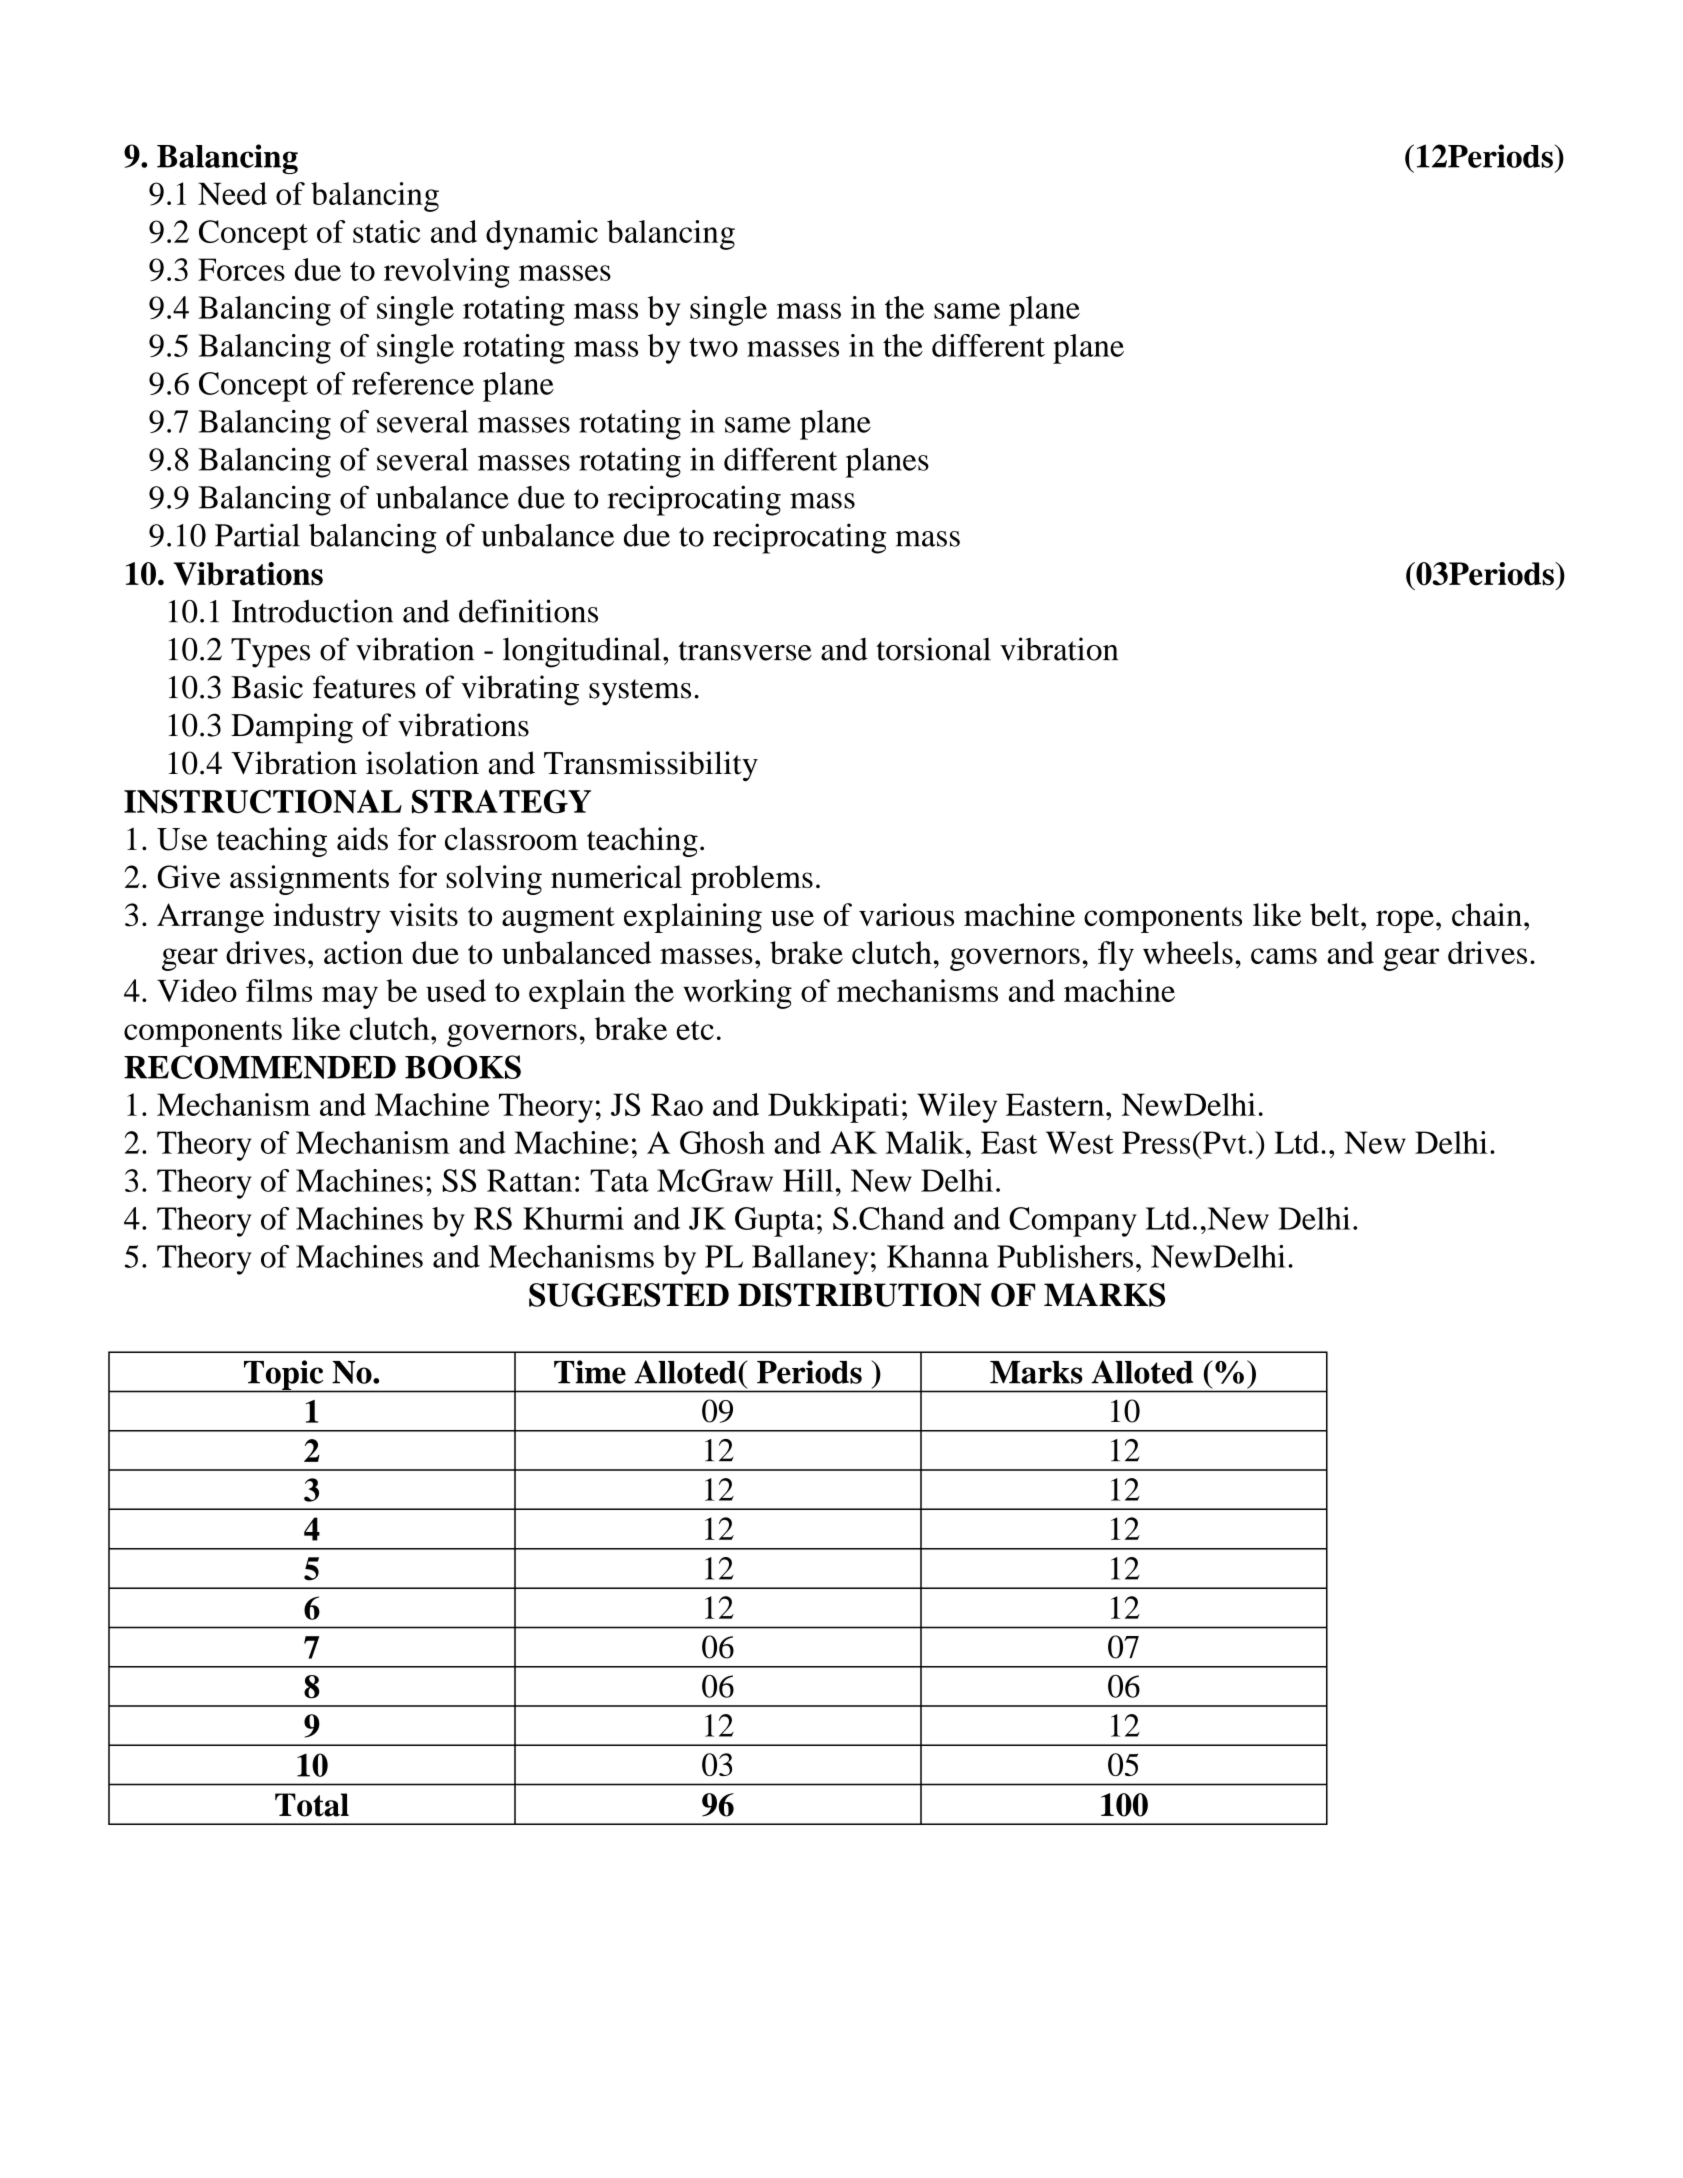  What do you see at coordinates (1065, 1256) in the document?
I see `Publishers` at bounding box center [1065, 1256].
